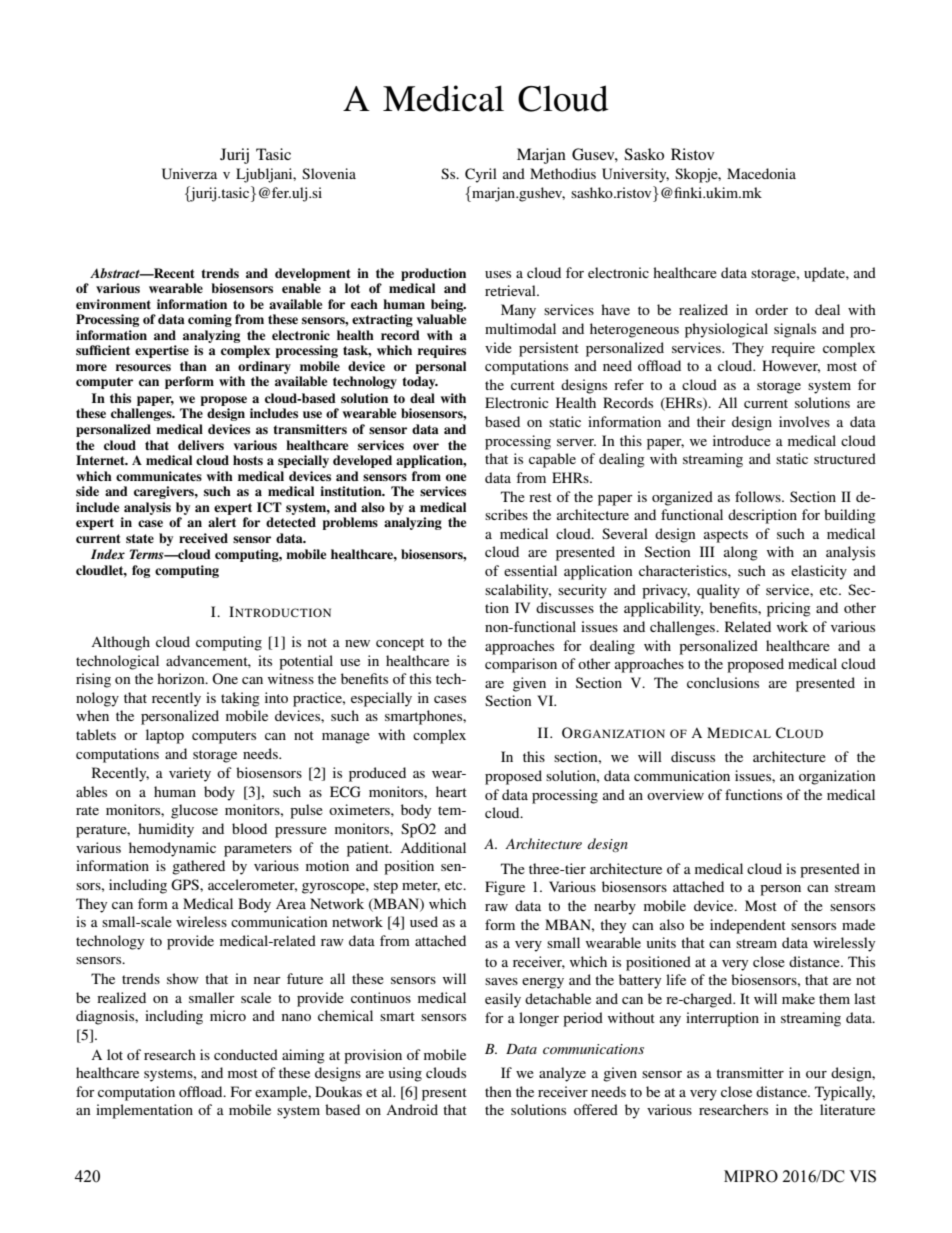  I want to click on rest, so click(540, 497).
